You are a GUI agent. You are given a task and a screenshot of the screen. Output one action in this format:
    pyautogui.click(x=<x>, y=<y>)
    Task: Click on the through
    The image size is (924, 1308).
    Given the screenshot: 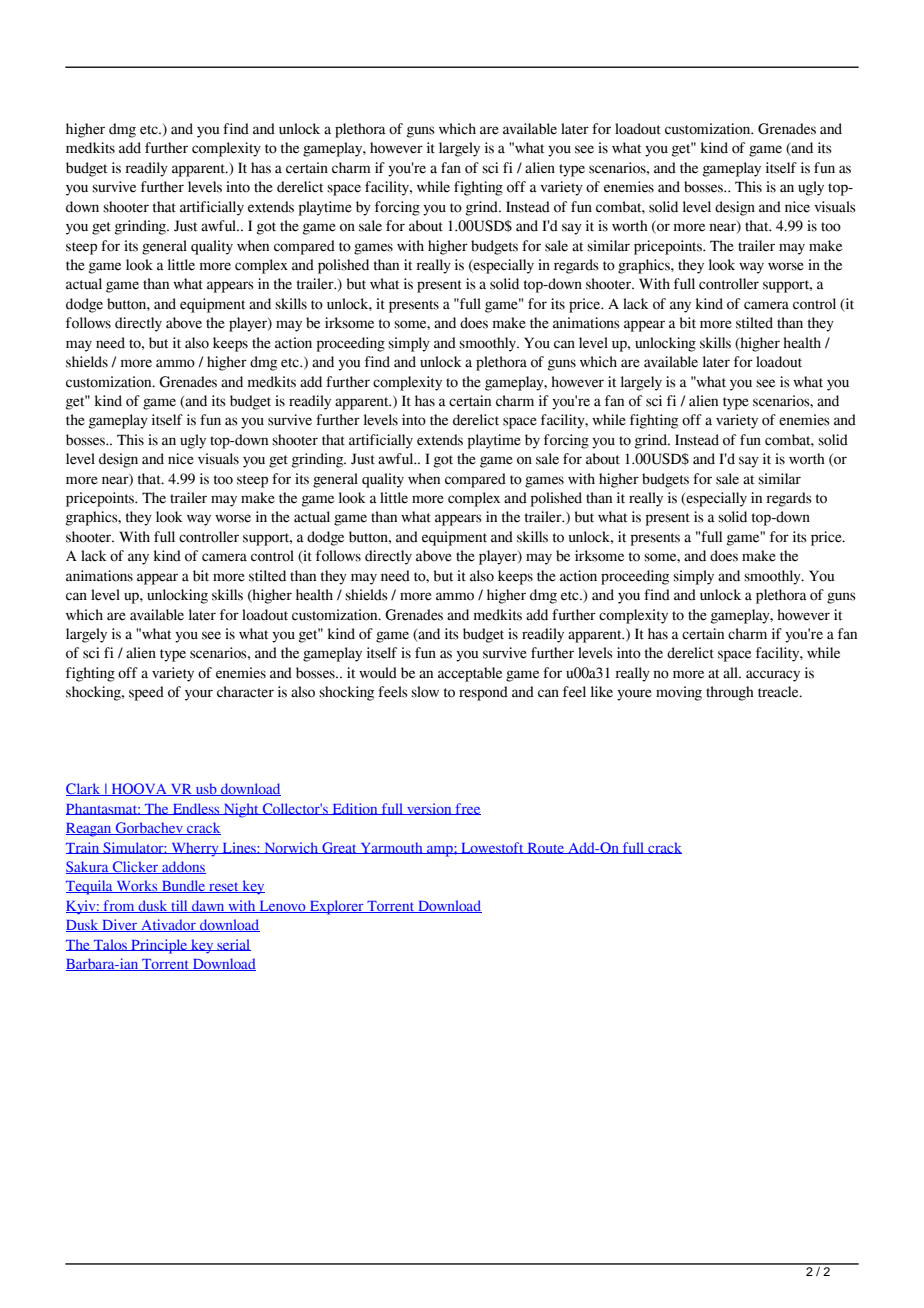 What is the action you would take?
    pyautogui.click(x=730, y=693)
